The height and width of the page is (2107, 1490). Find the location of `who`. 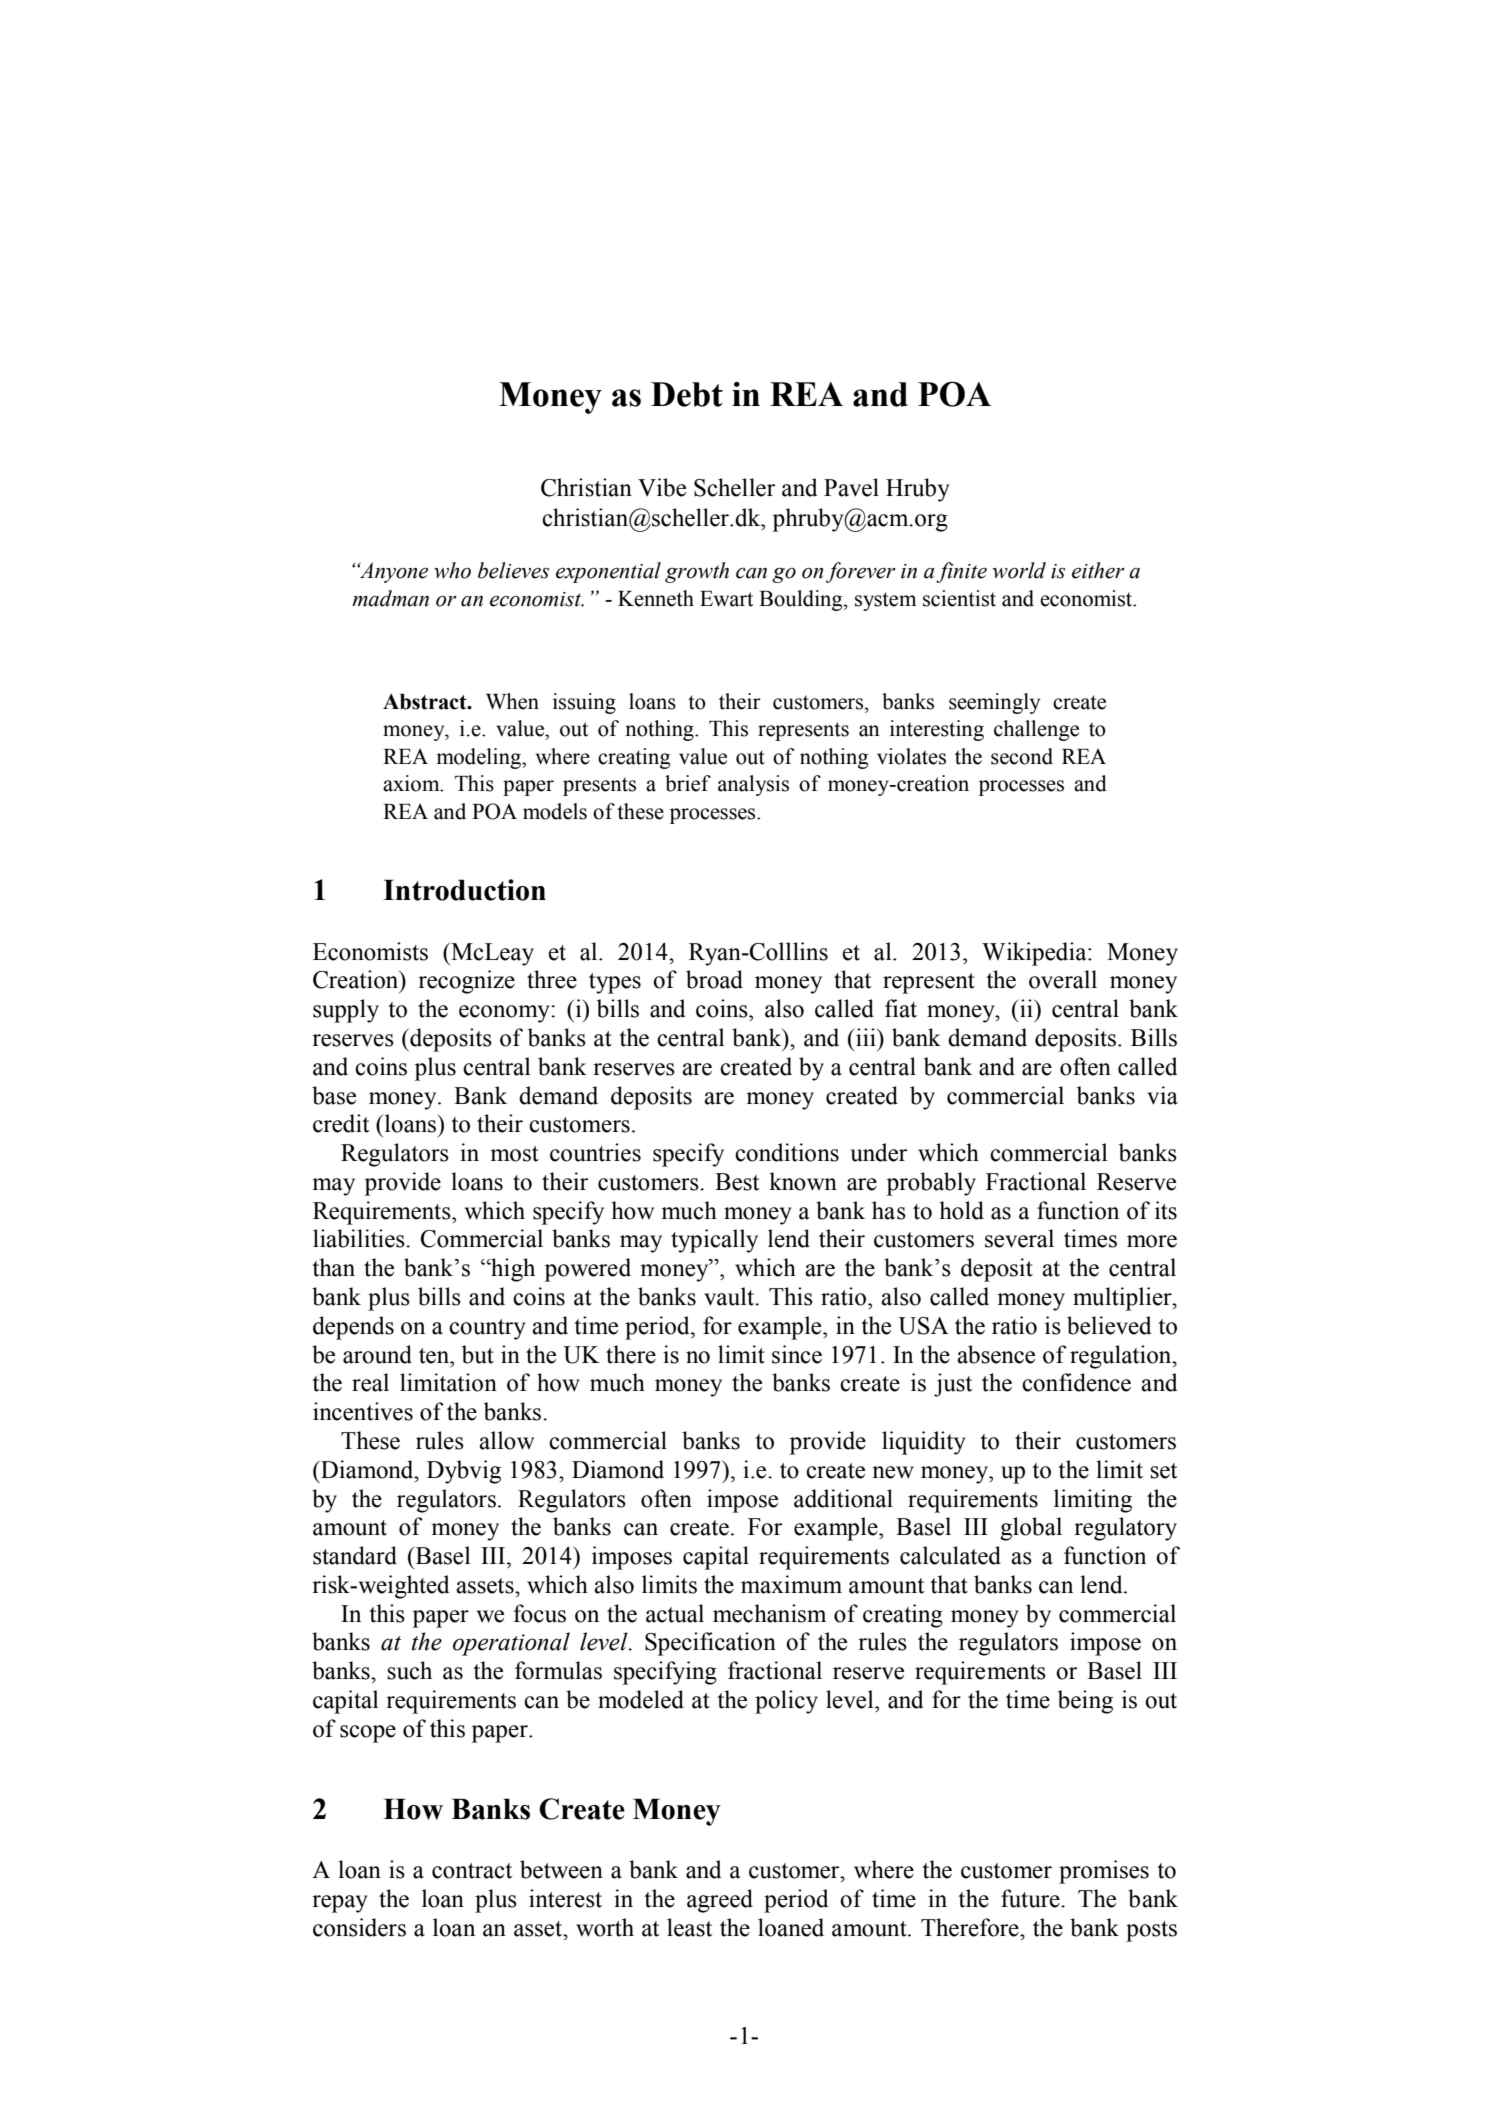

who is located at coordinates (452, 570).
